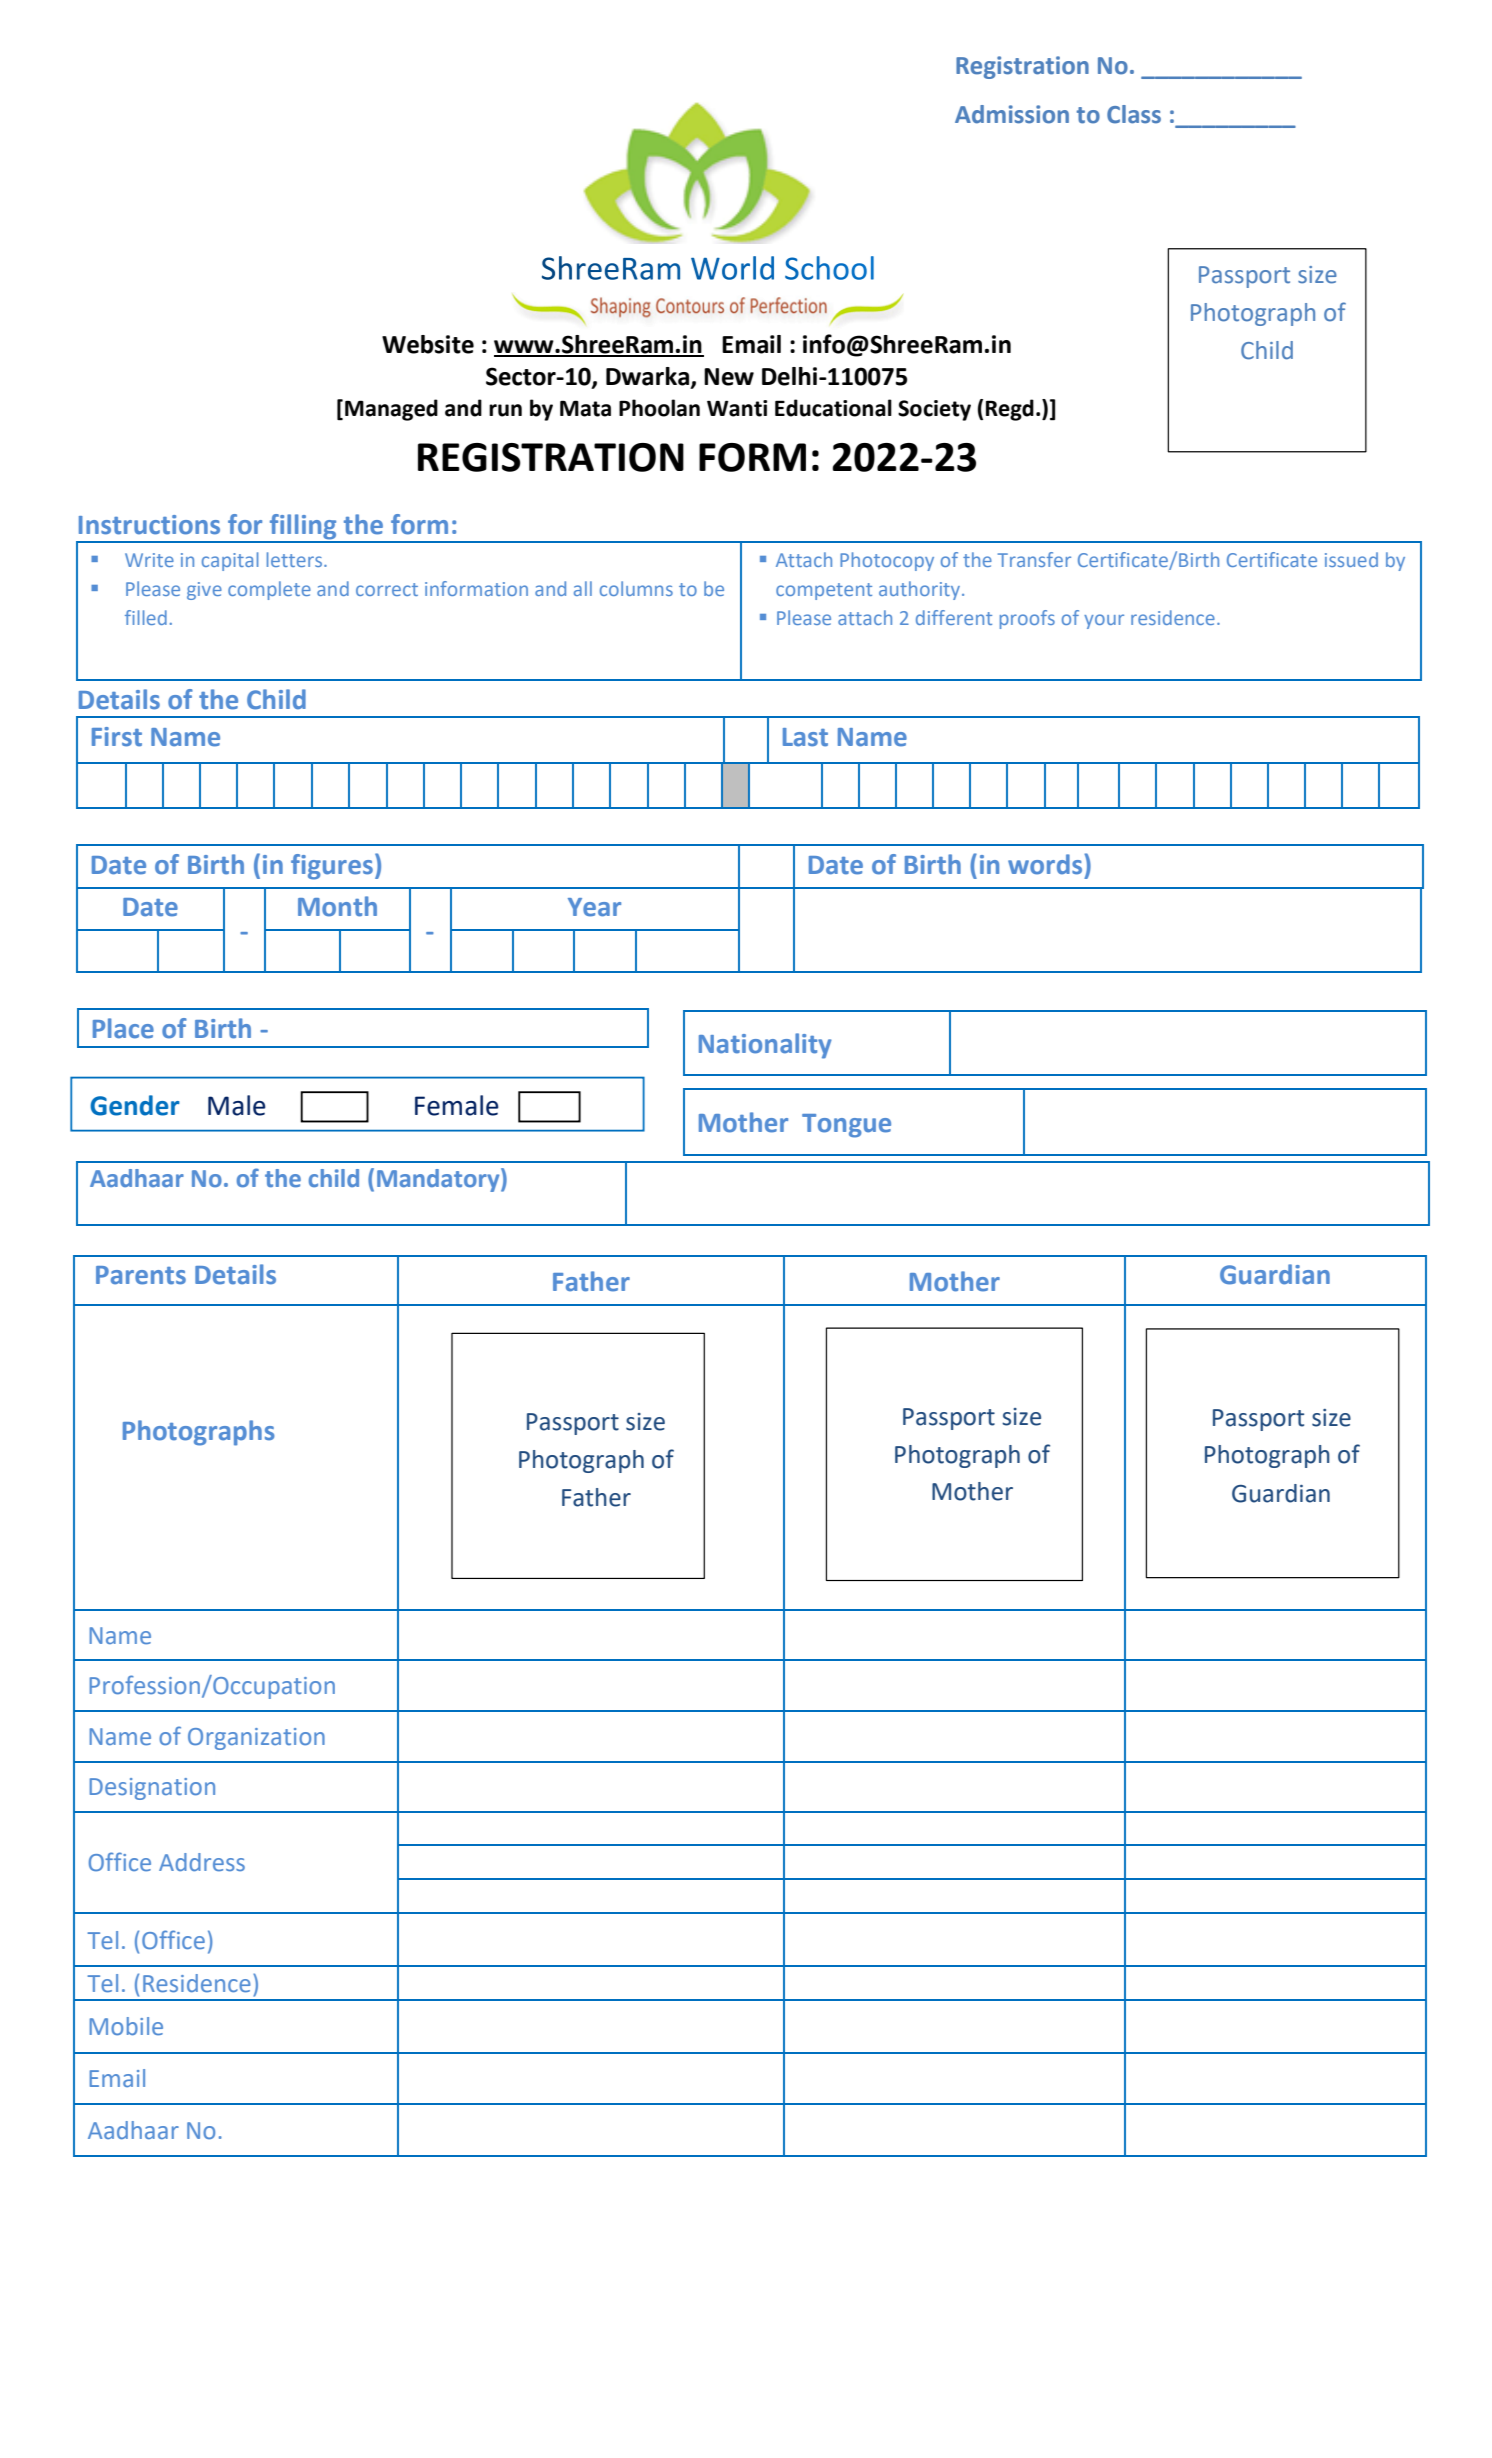  I want to click on New, so click(729, 377).
